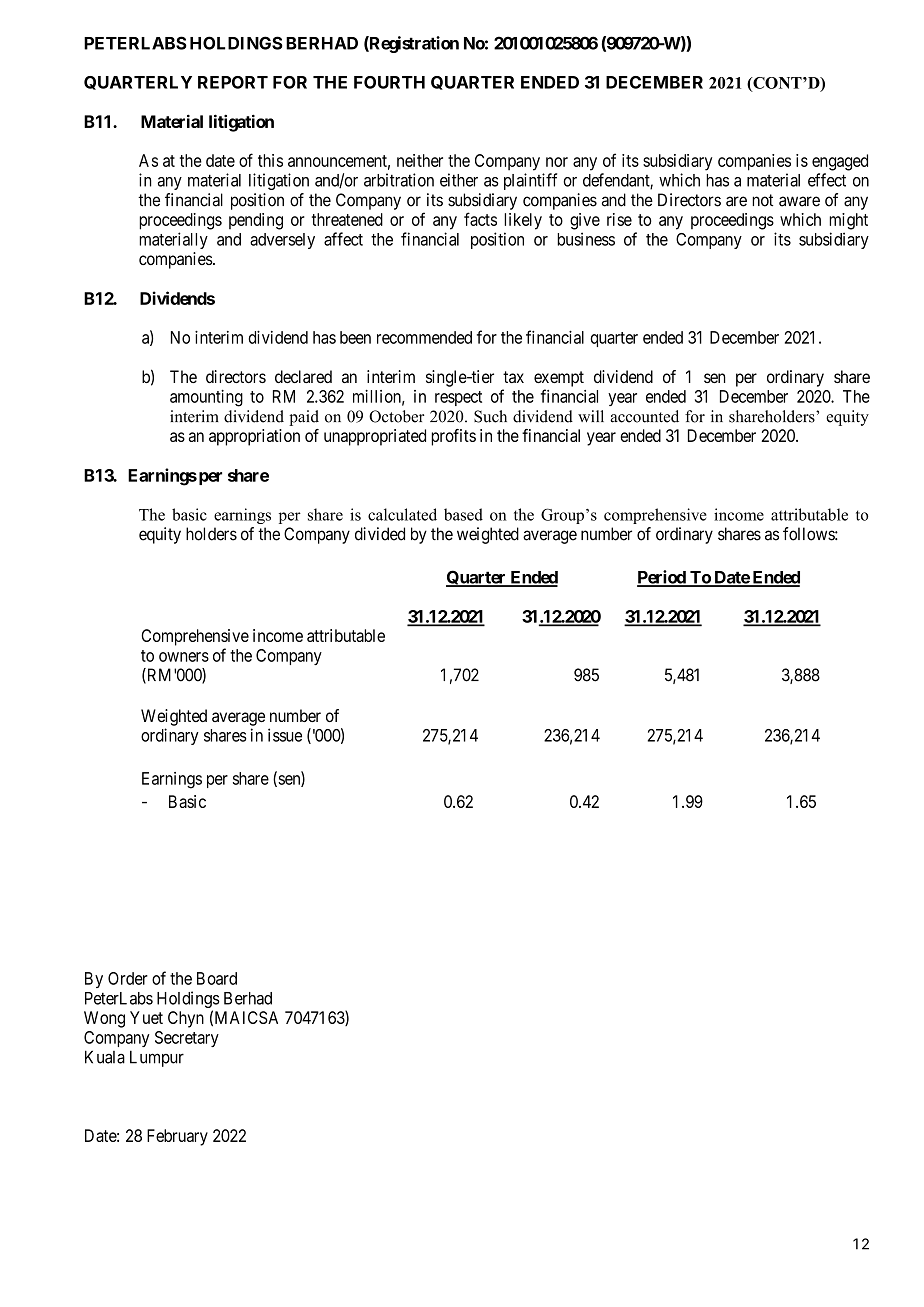  I want to click on February, so click(177, 1137).
